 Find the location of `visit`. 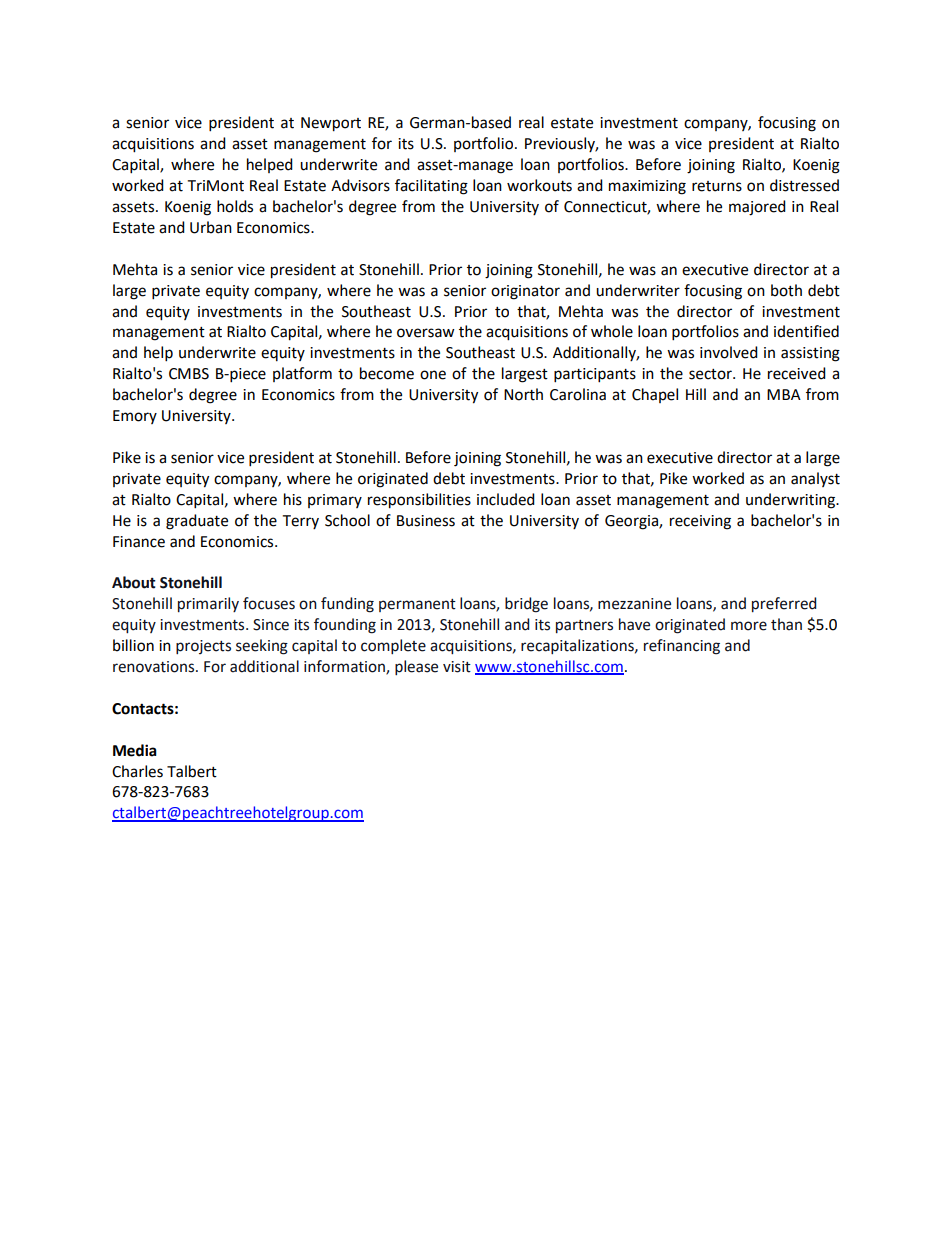

visit is located at coordinates (457, 667).
